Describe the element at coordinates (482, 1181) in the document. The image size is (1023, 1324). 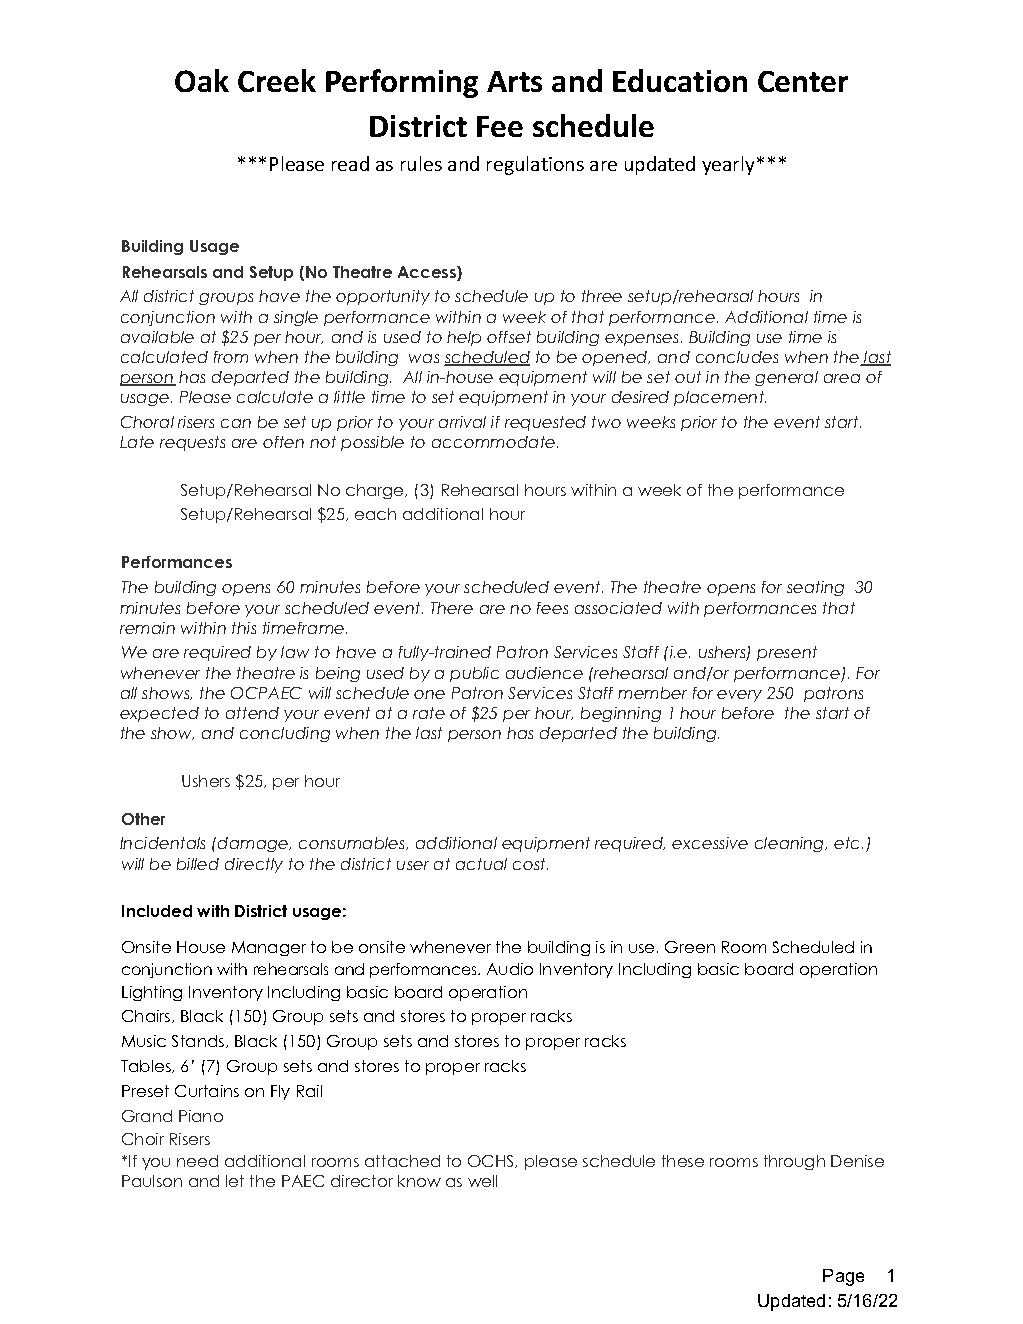
I see `well` at that location.
